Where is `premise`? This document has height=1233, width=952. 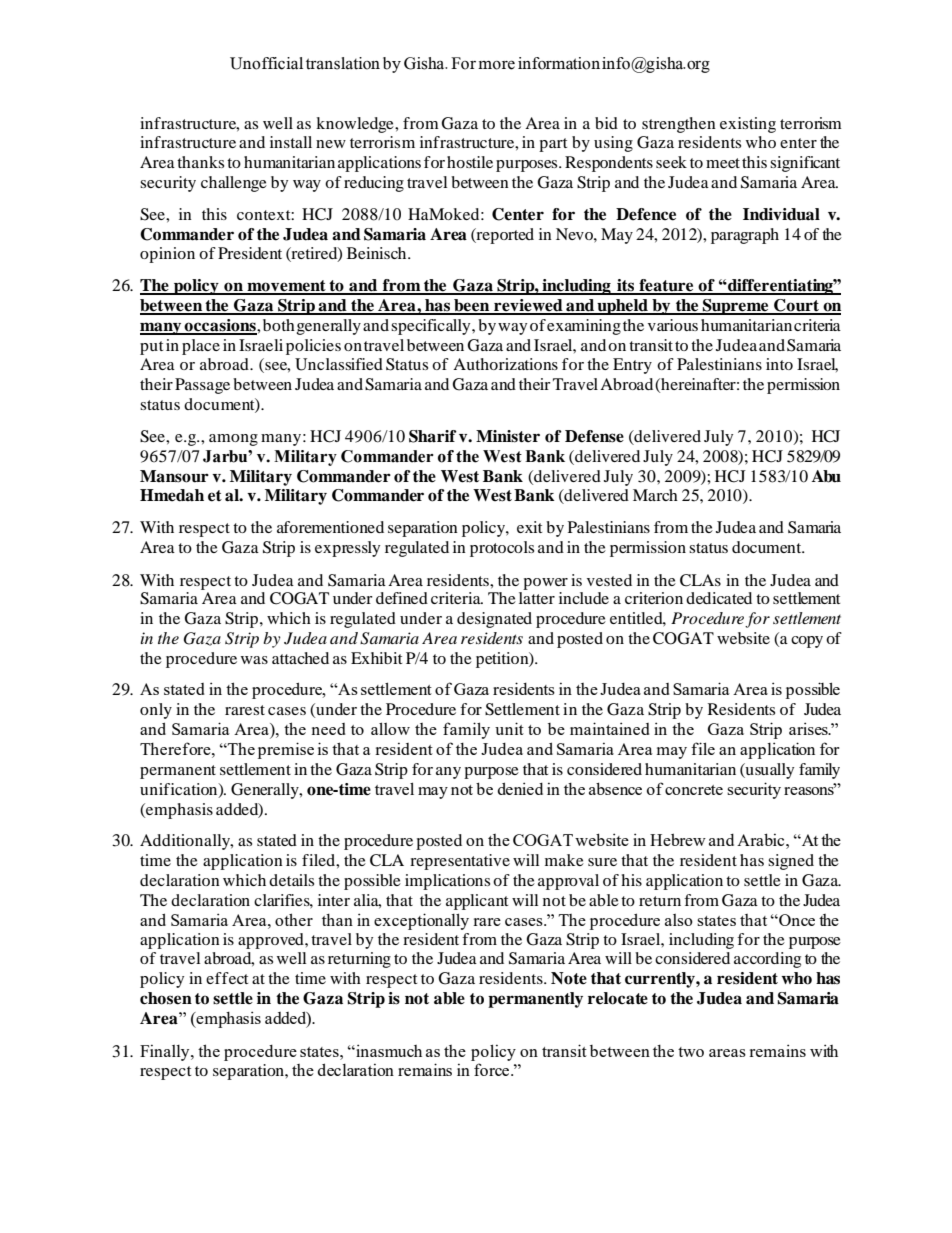
premise is located at coordinates (286, 750).
